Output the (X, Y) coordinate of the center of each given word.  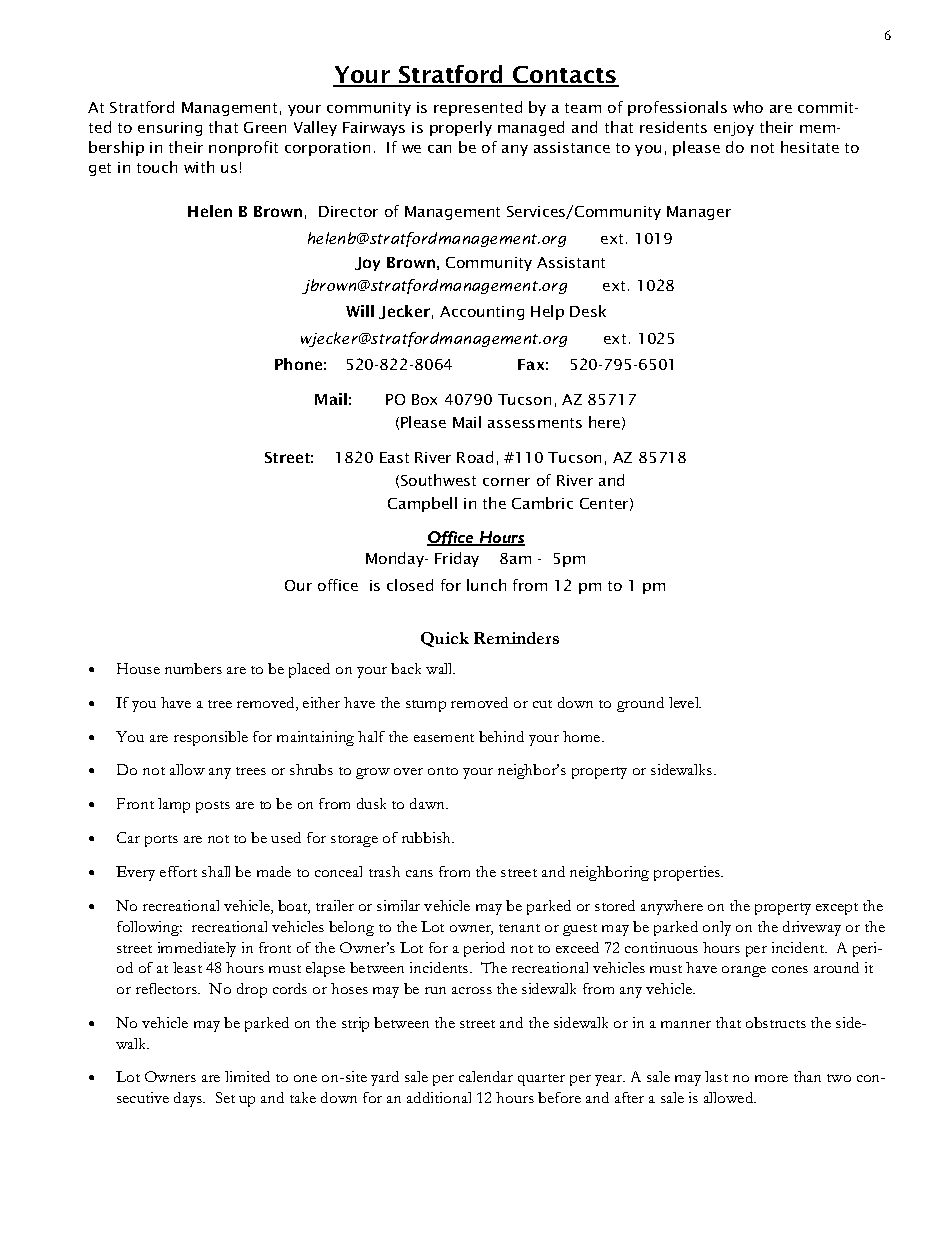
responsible (211, 738)
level (685, 702)
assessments (535, 423)
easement (444, 738)
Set (225, 1097)
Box (424, 399)
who (748, 107)
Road (475, 457)
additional (439, 1097)
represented (478, 108)
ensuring (170, 129)
